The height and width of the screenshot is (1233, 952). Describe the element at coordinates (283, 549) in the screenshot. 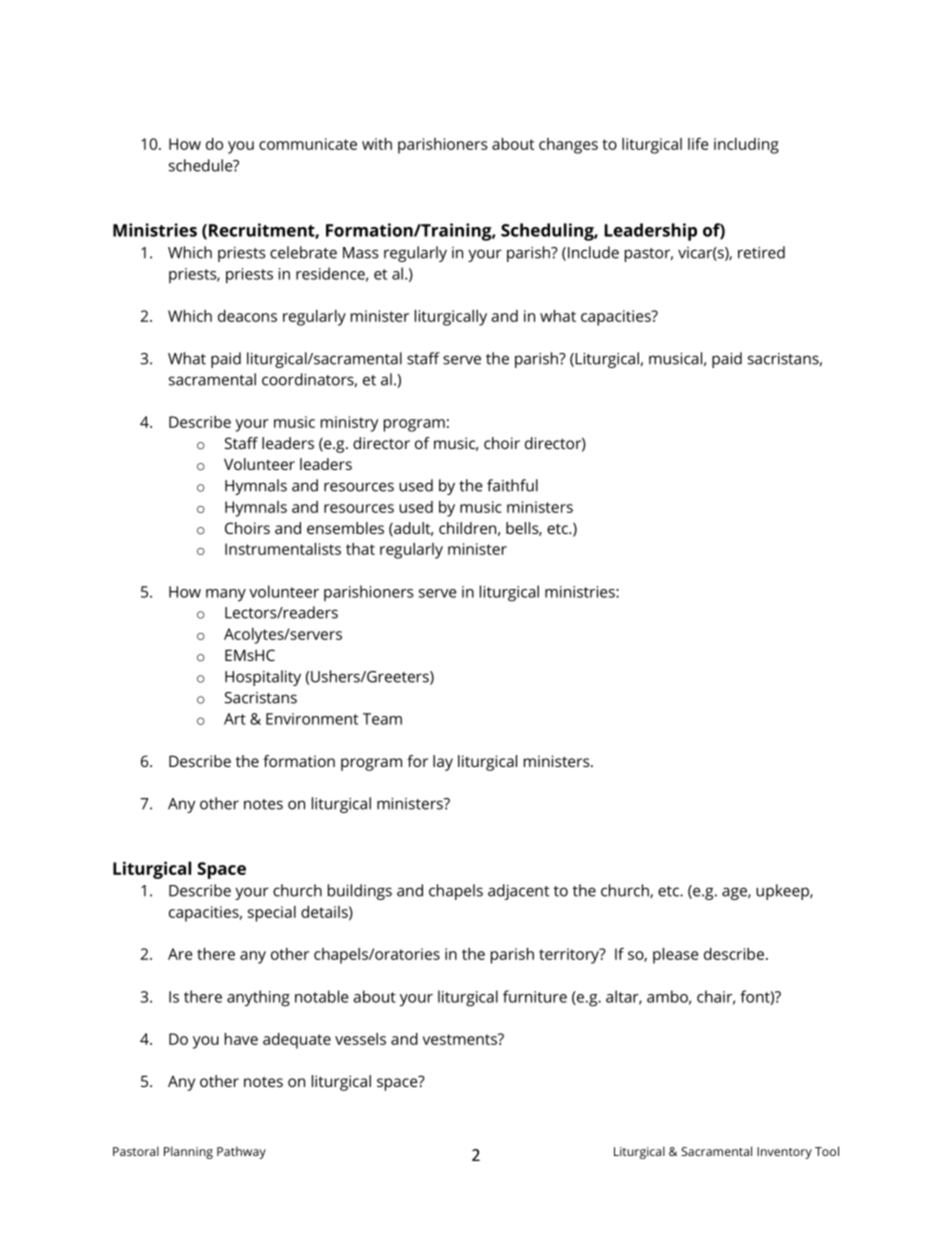

I see `Instrumentalists` at that location.
